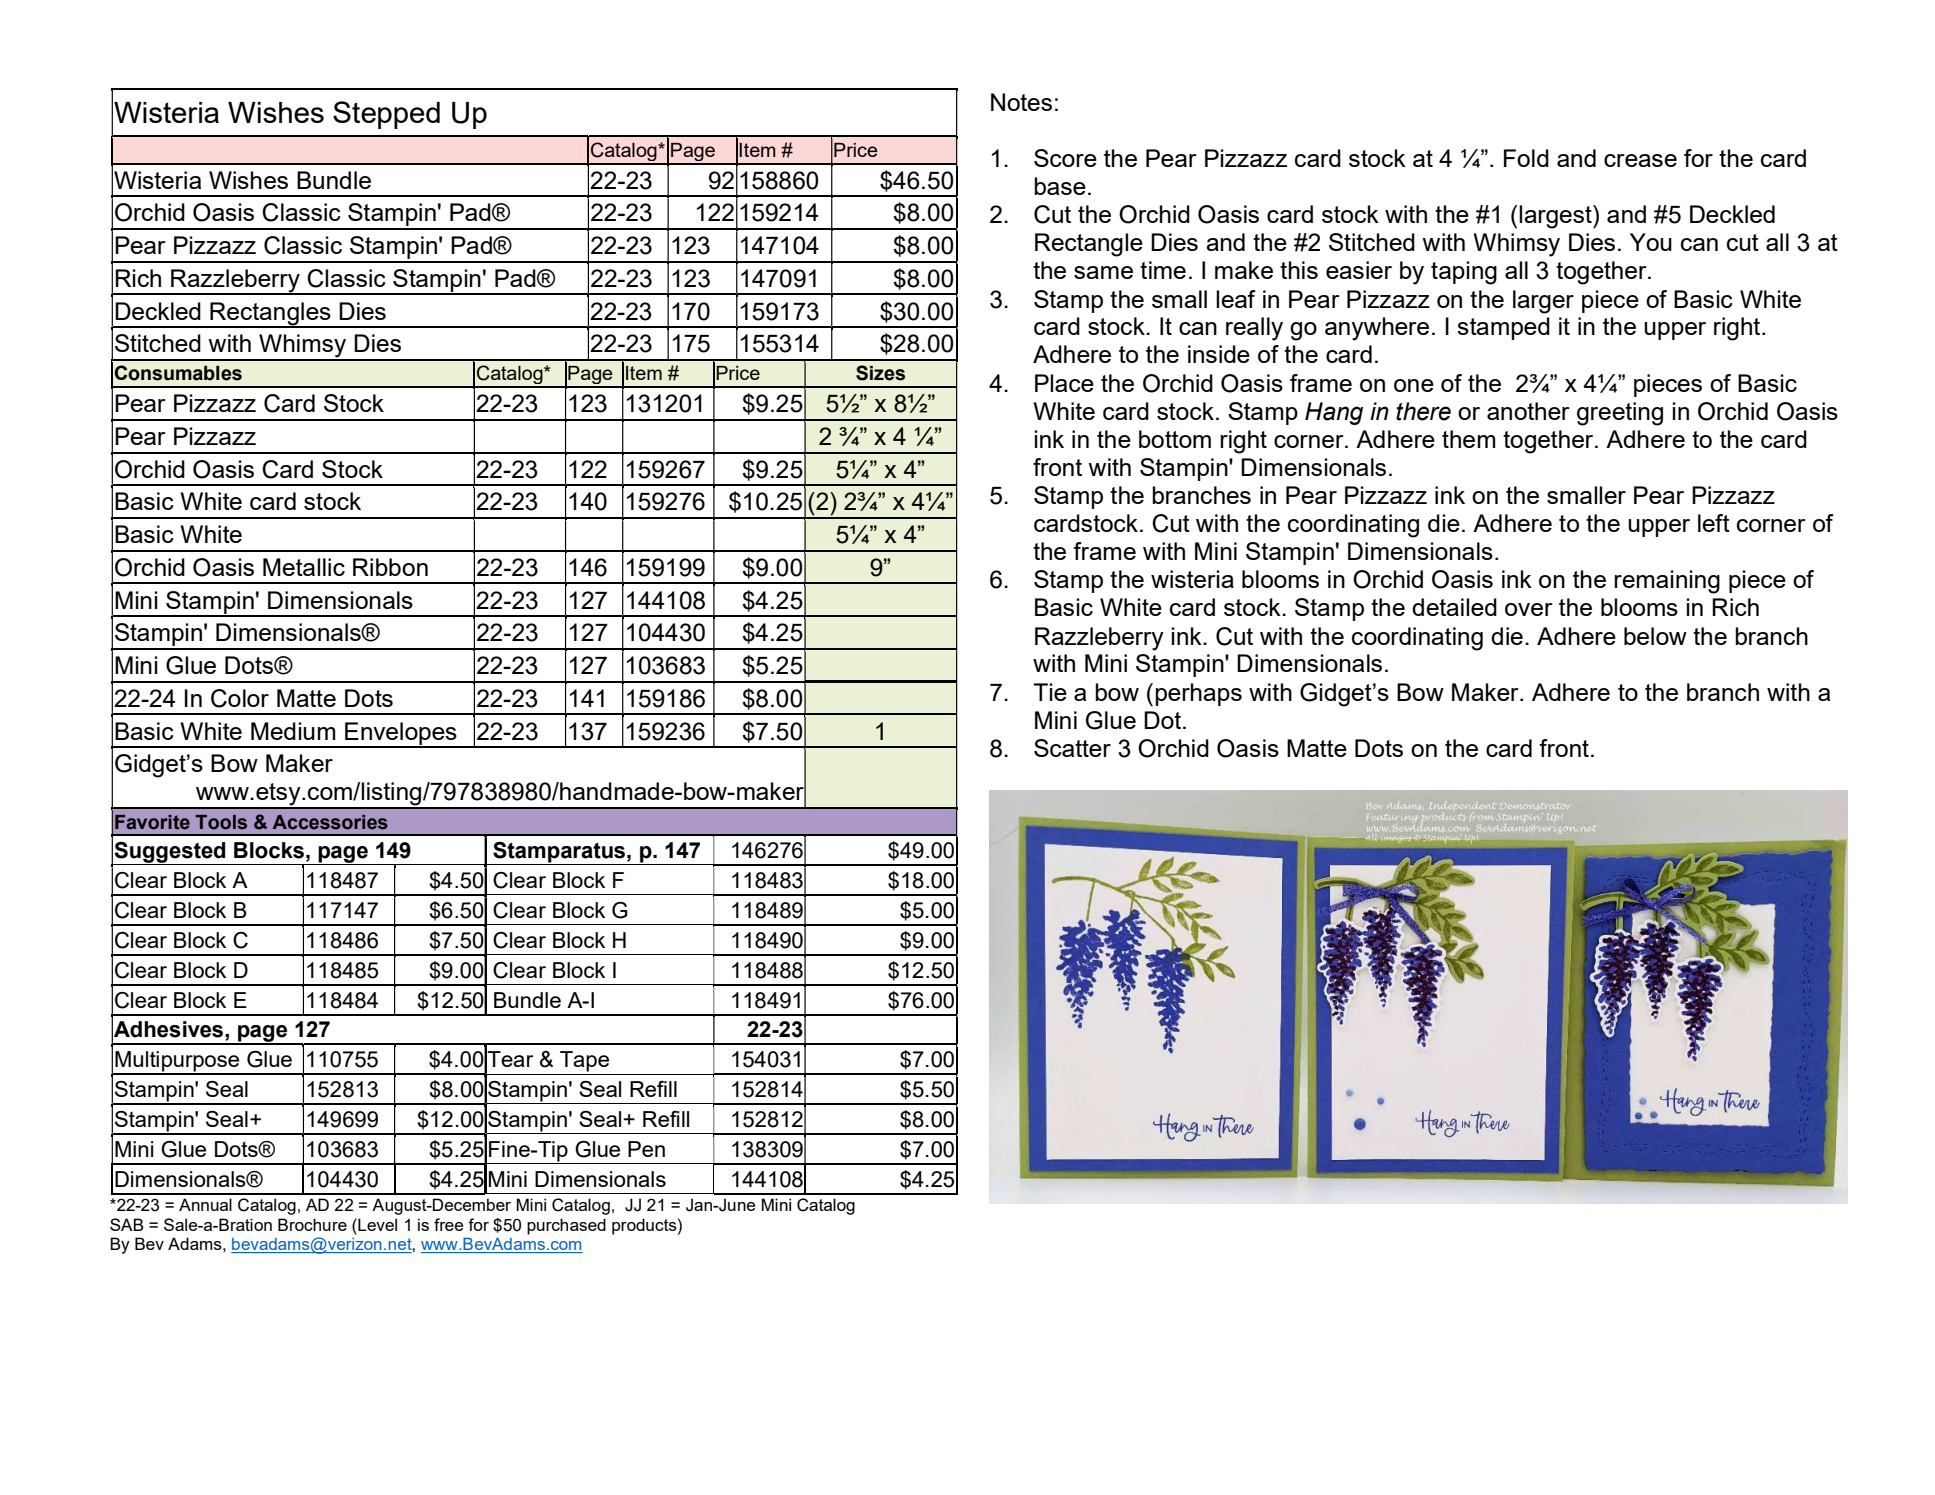 The width and height of the page is (1935, 1495). What do you see at coordinates (1526, 158) in the page?
I see `Fold` at bounding box center [1526, 158].
